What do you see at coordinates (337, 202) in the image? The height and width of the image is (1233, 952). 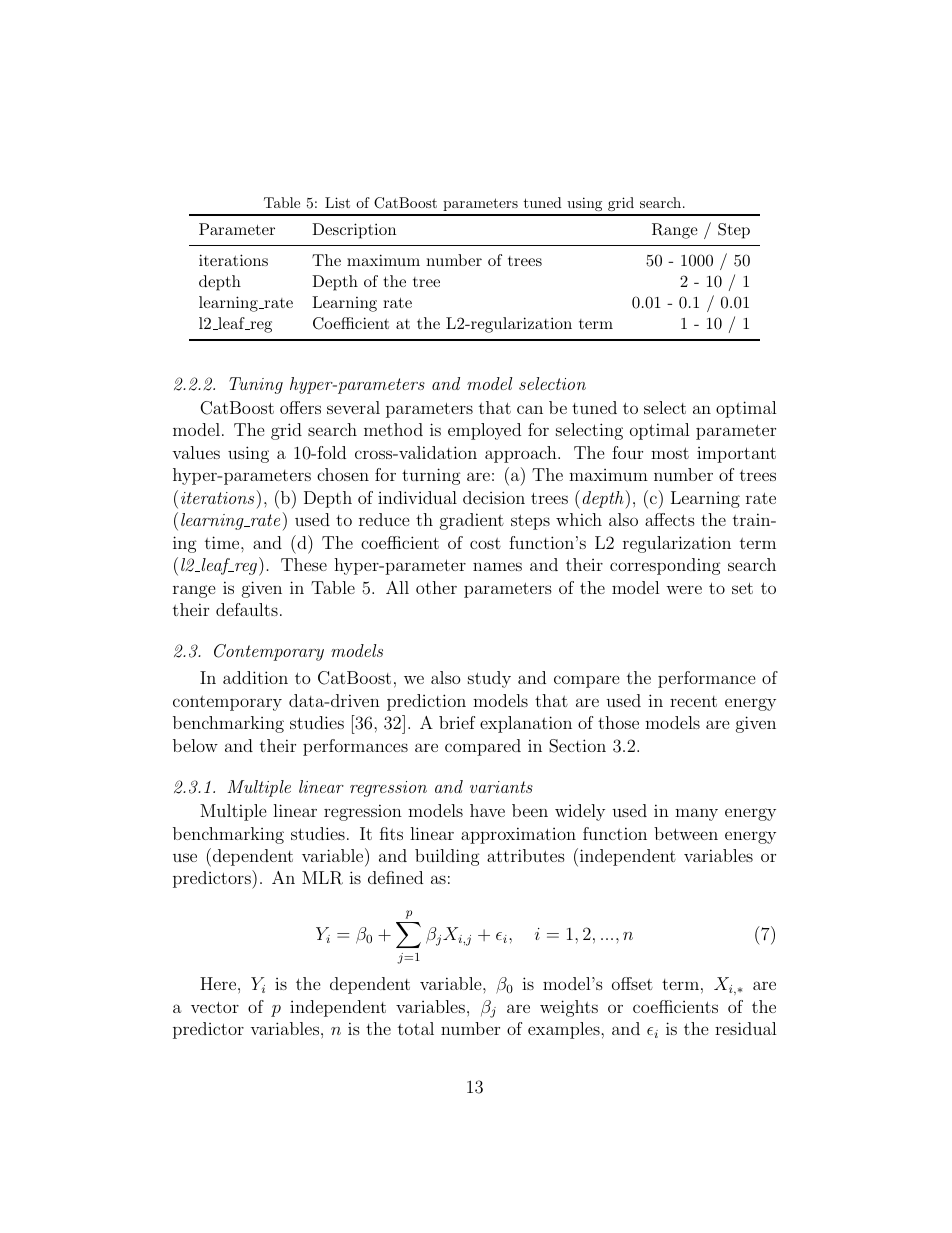 I see `List` at bounding box center [337, 202].
